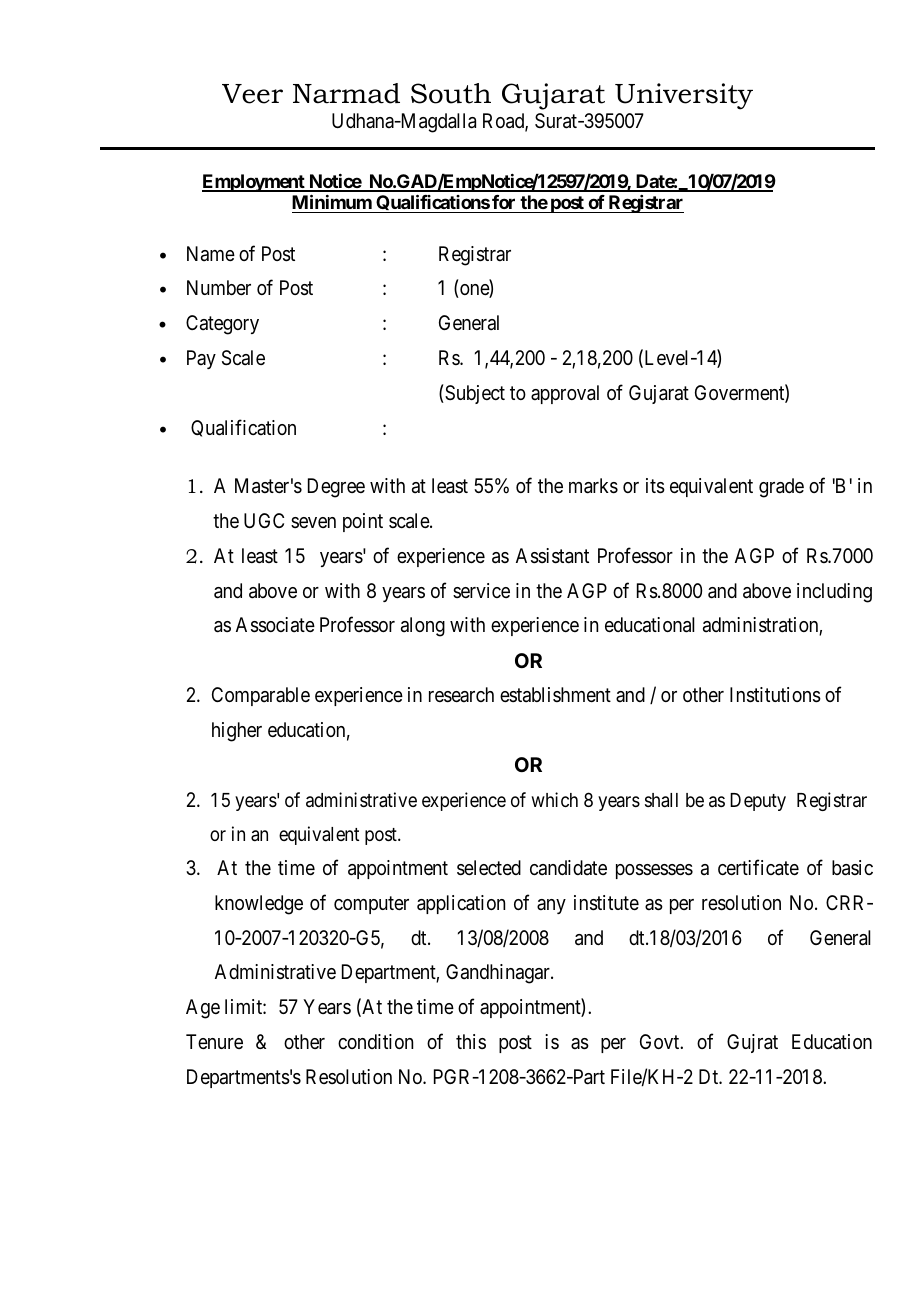 Image resolution: width=924 pixels, height=1308 pixels. I want to click on Veer, so click(252, 94).
